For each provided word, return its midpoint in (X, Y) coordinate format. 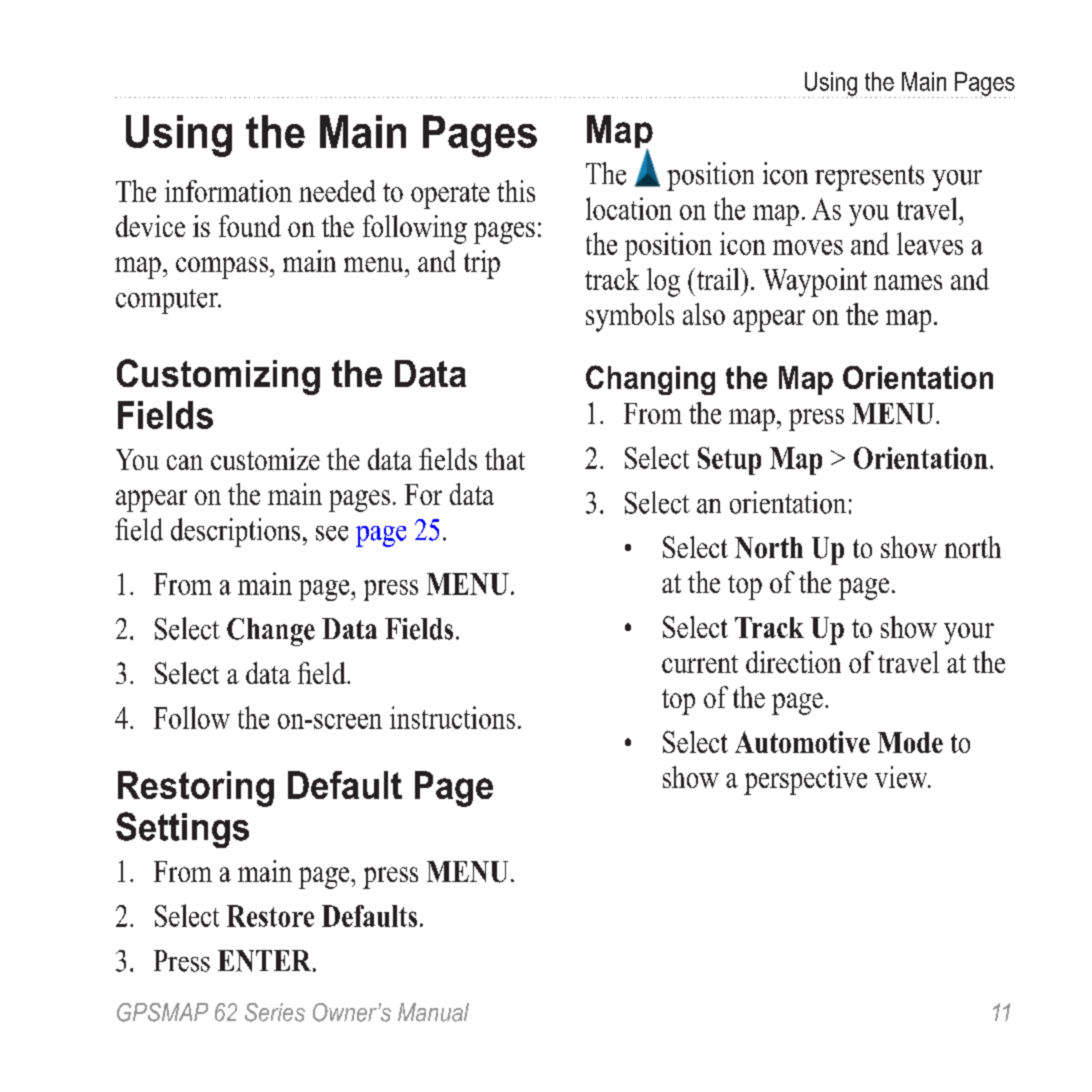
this (516, 191)
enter (266, 961)
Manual (433, 1012)
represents (869, 178)
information (228, 191)
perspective (805, 780)
